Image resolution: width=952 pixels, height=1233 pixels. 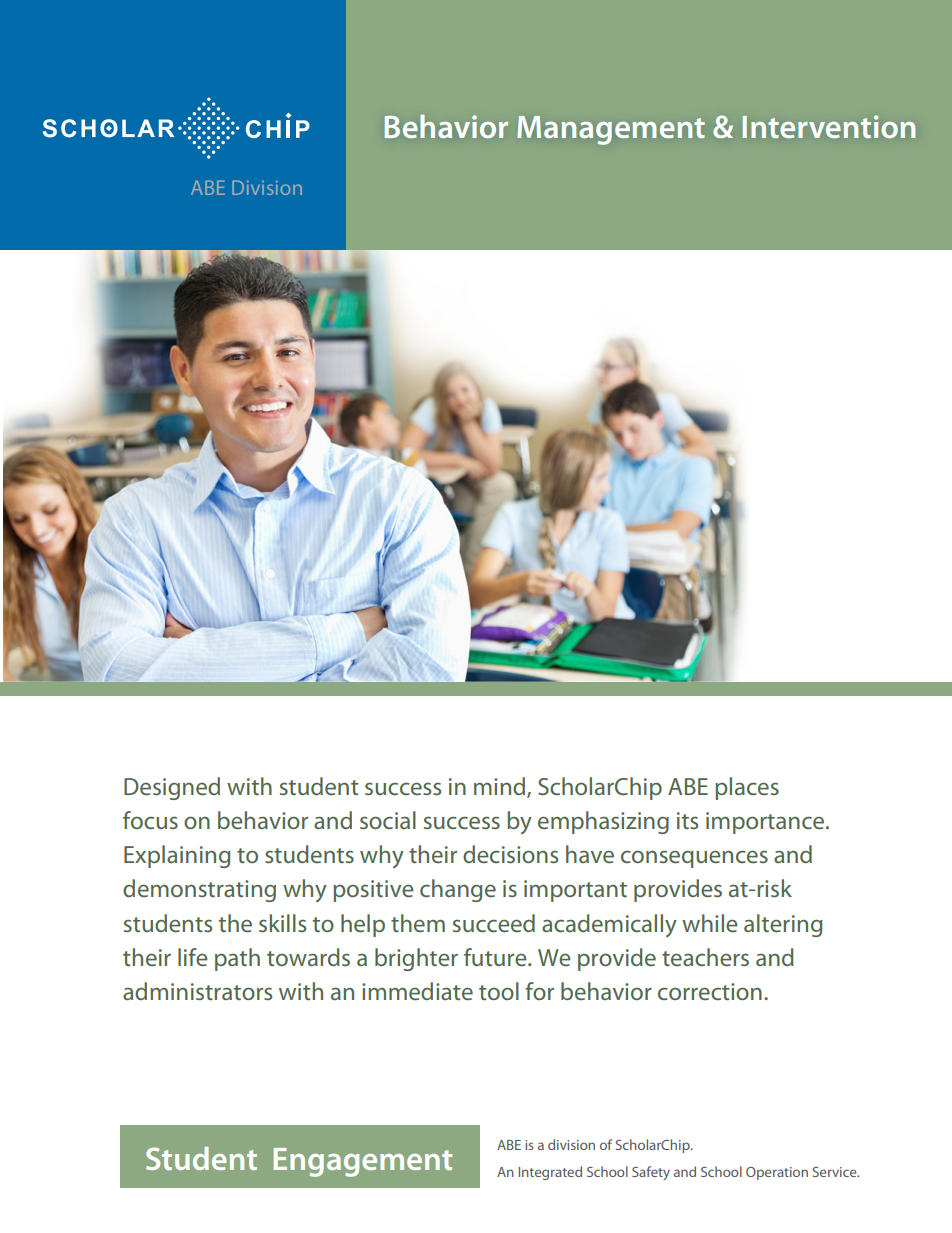 I want to click on Integrated, so click(x=550, y=1173).
